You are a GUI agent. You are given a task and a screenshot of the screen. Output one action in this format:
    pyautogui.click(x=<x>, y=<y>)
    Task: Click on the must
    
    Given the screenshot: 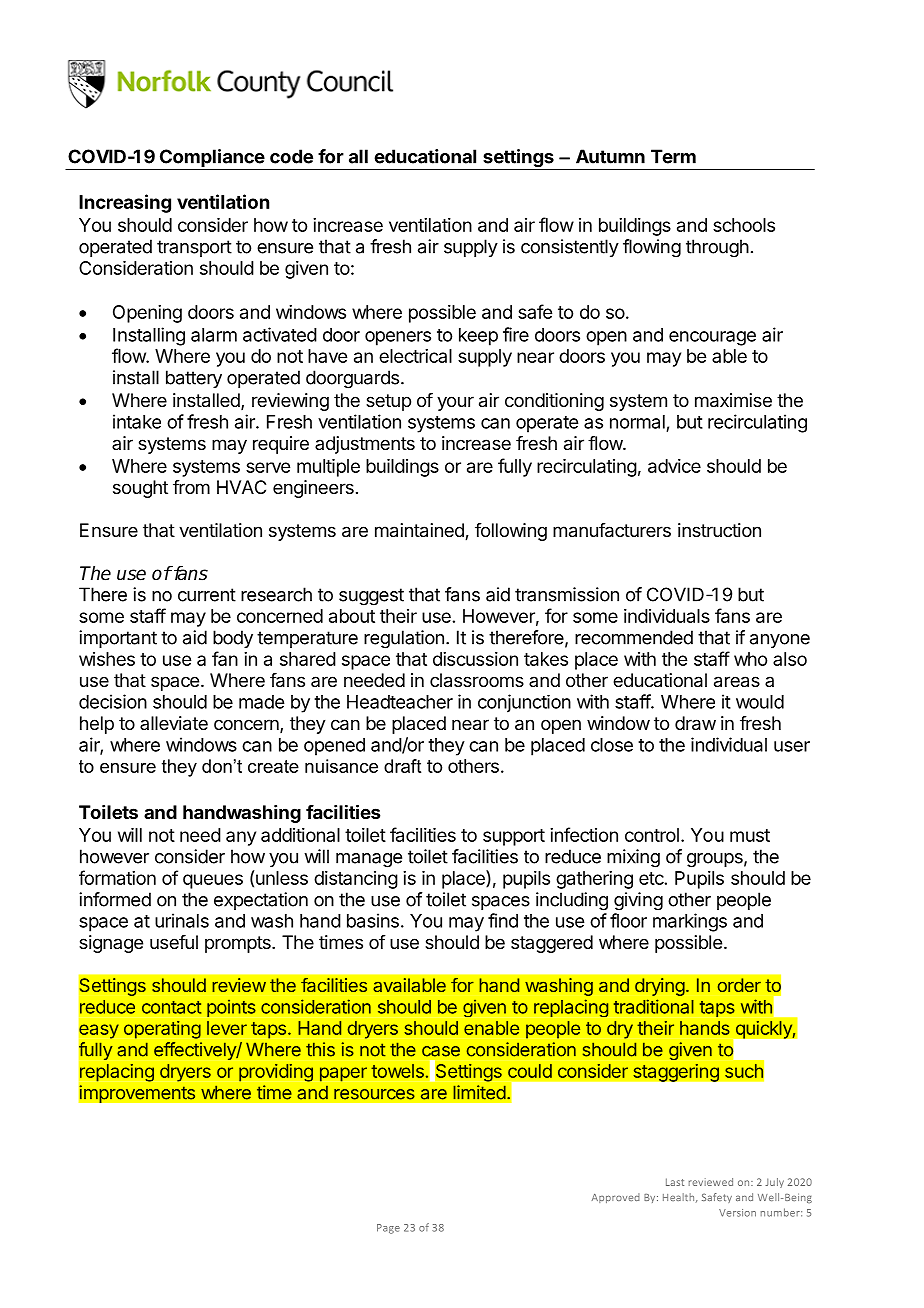 What is the action you would take?
    pyautogui.click(x=750, y=835)
